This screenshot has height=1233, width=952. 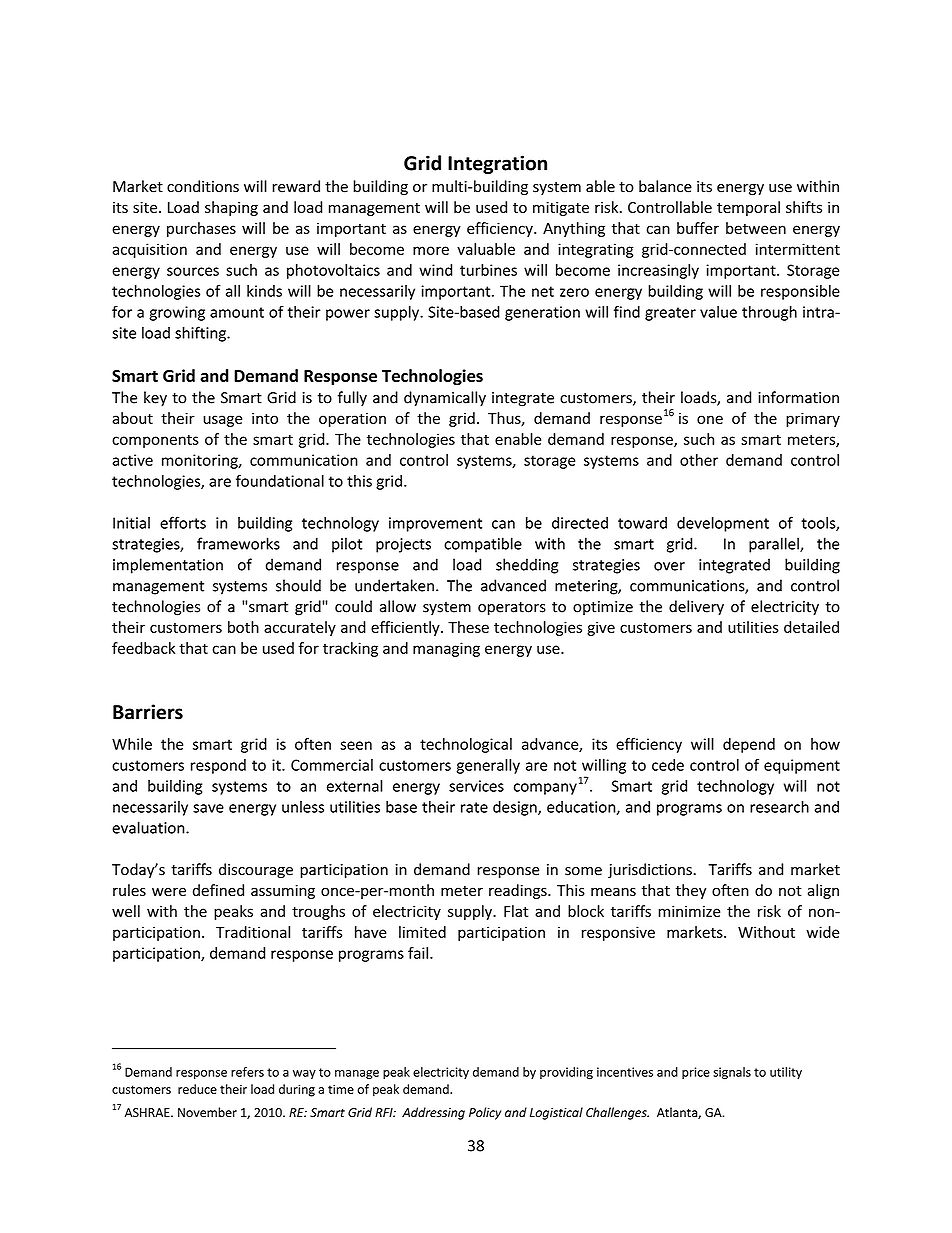 What do you see at coordinates (208, 808) in the screenshot?
I see `save` at bounding box center [208, 808].
